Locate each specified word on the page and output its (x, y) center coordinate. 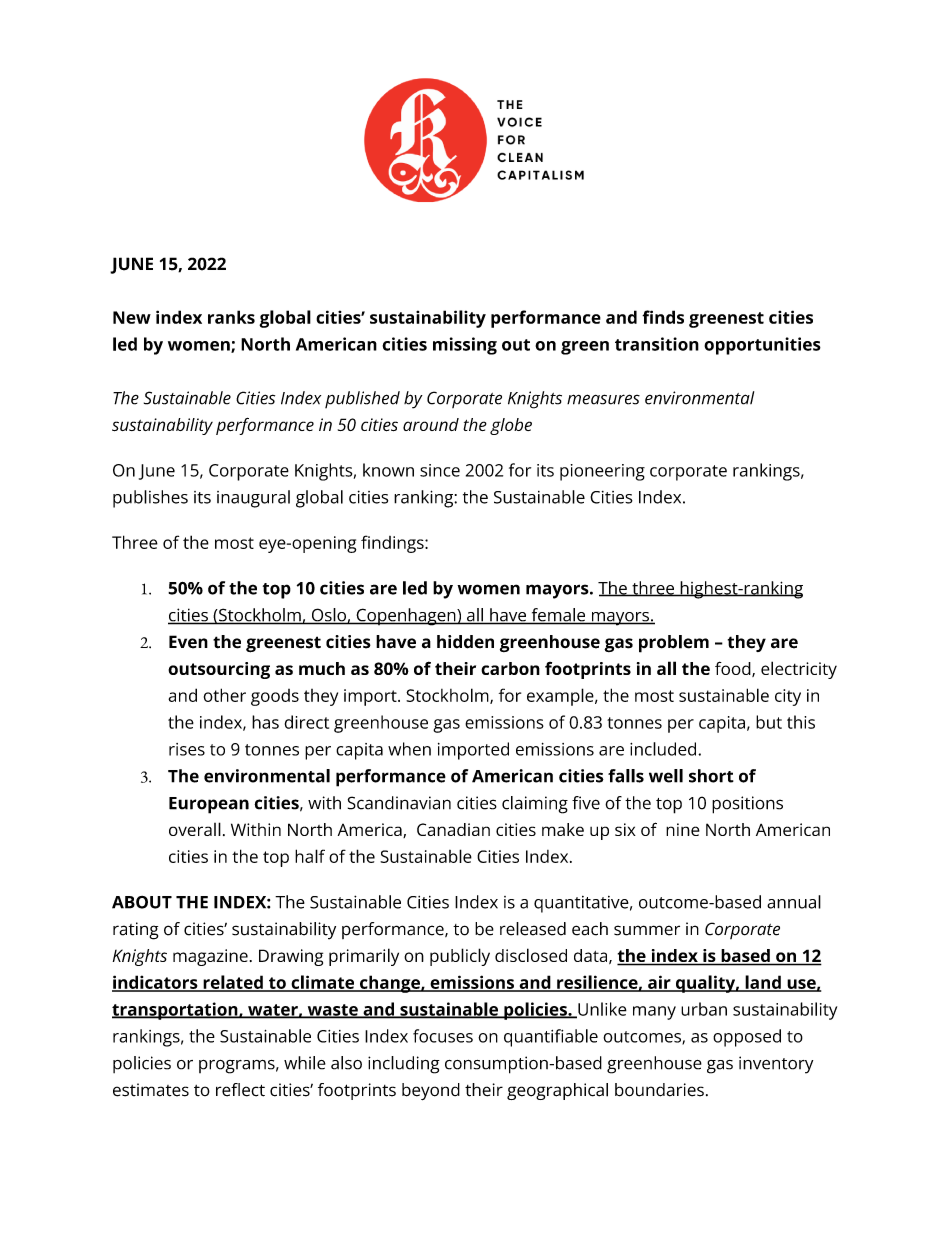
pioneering (602, 472)
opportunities (762, 346)
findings (393, 544)
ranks (231, 317)
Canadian (453, 829)
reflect (240, 1090)
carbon (510, 668)
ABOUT (142, 902)
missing (465, 346)
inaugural (253, 499)
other (225, 695)
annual (794, 902)
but (769, 722)
